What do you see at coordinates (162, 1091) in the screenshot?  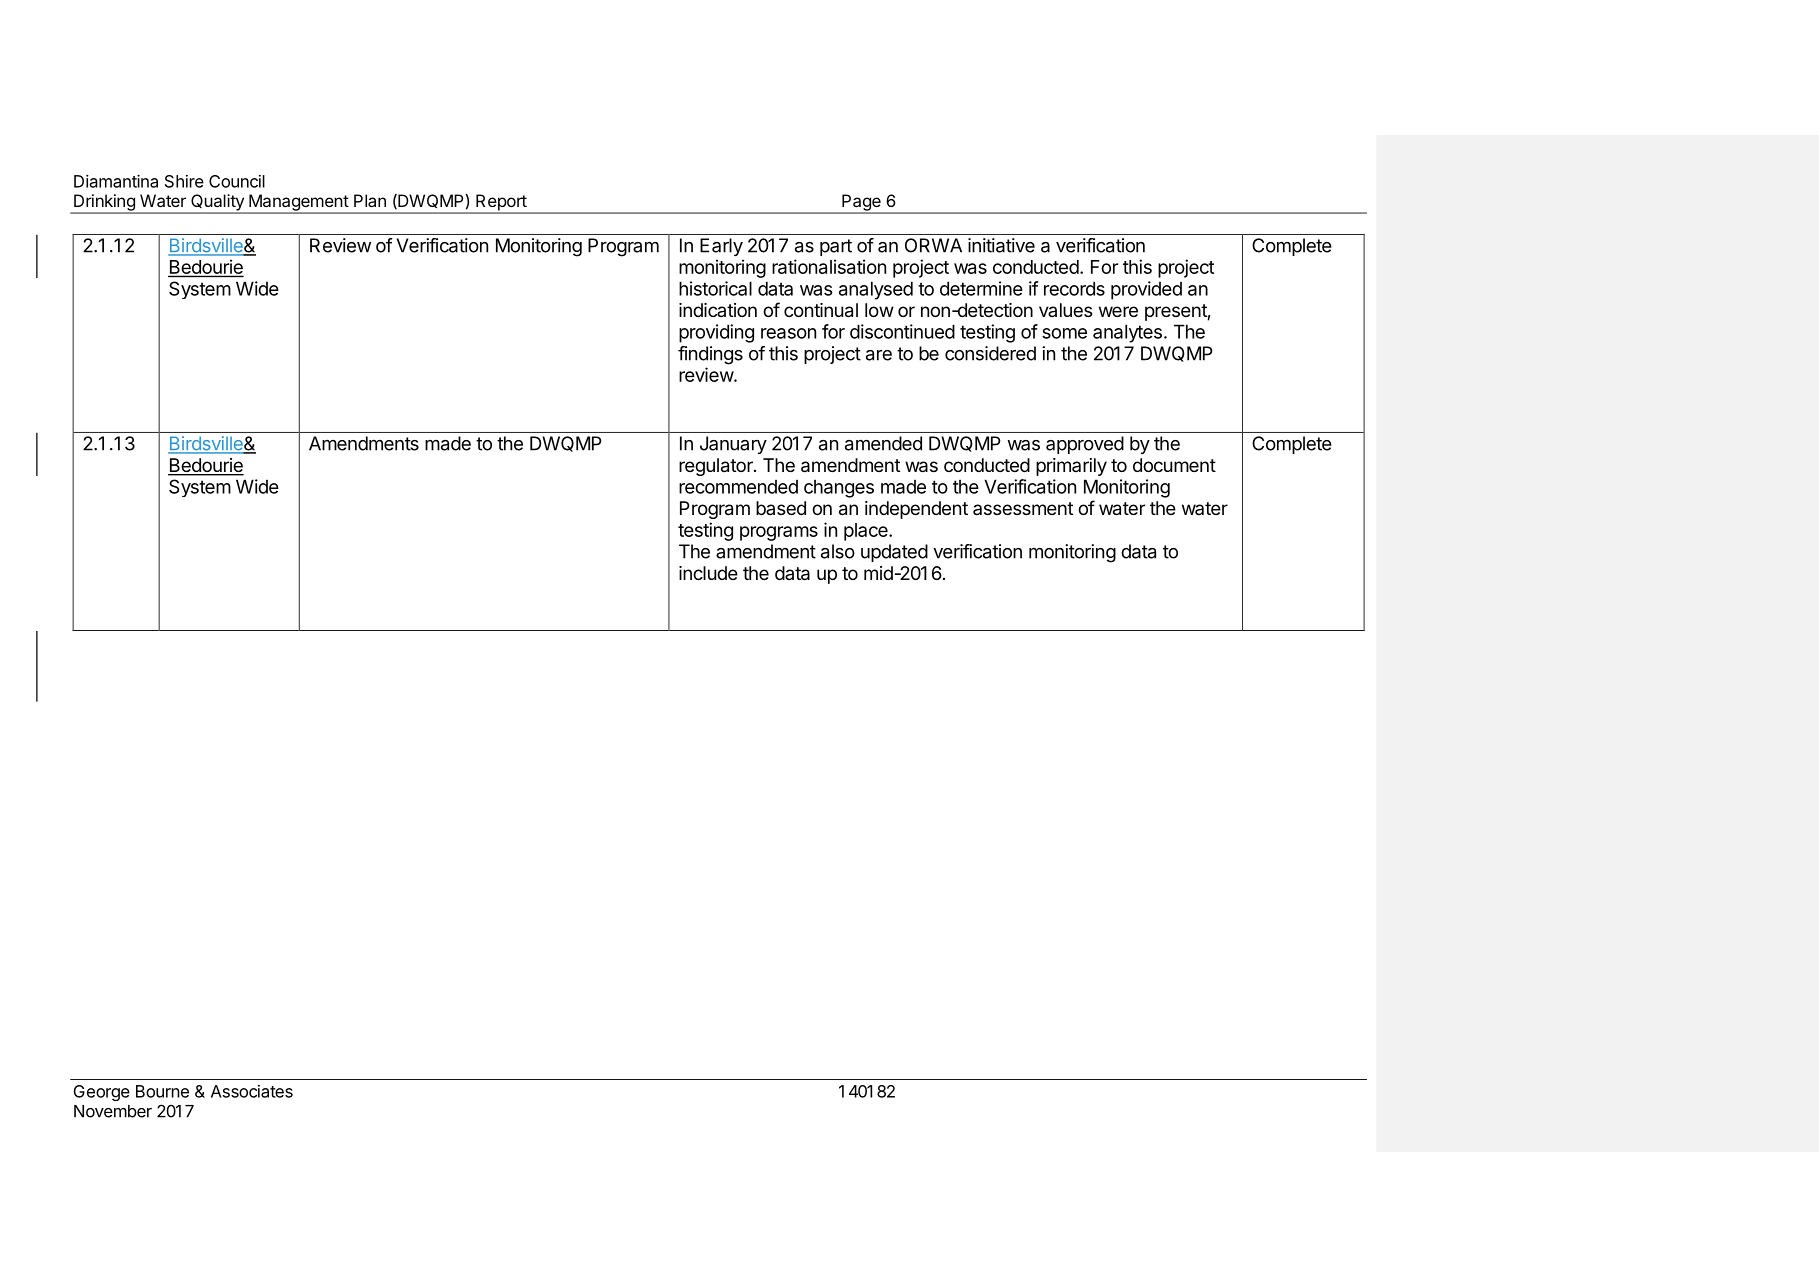 I see `Bourne` at bounding box center [162, 1091].
